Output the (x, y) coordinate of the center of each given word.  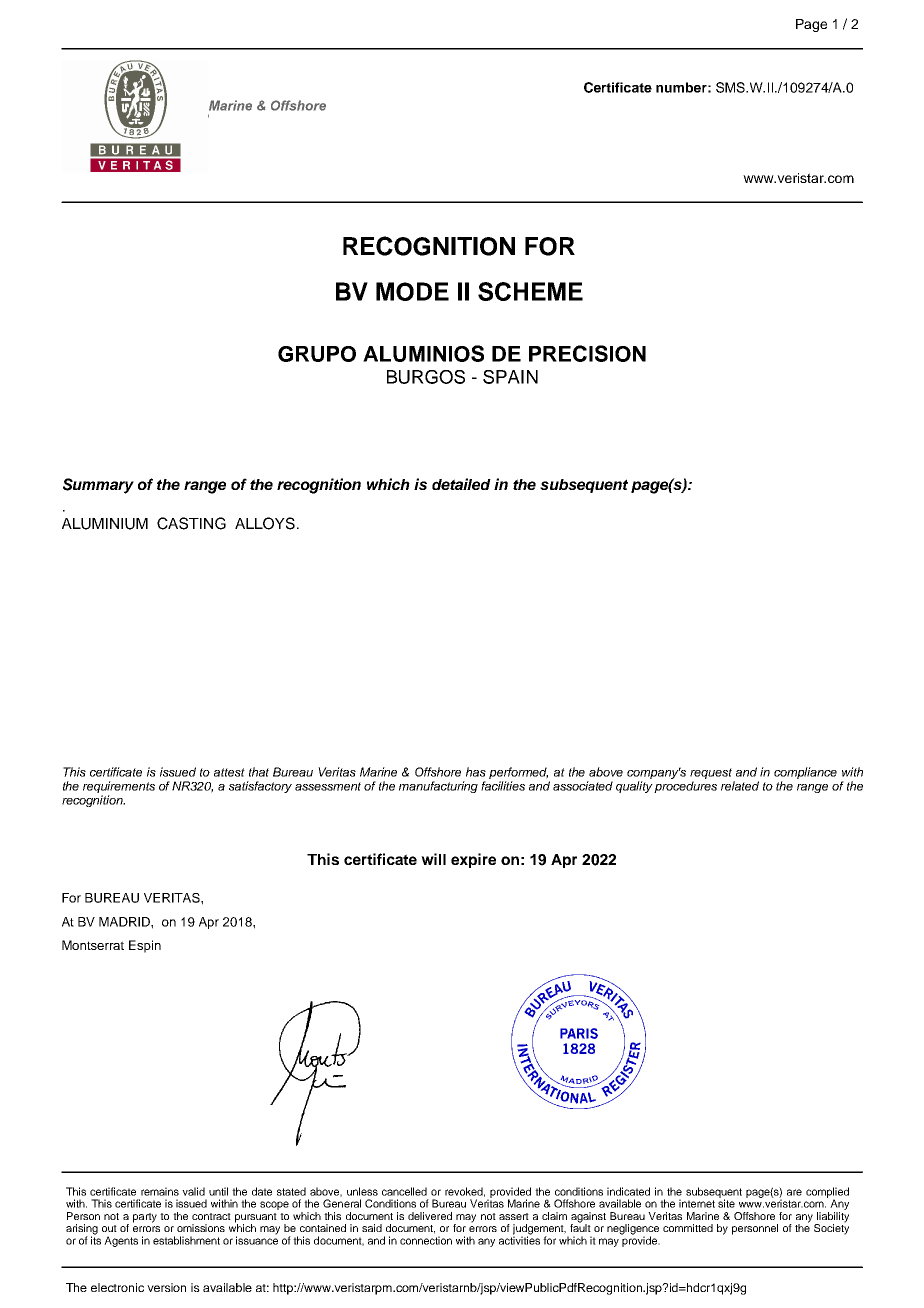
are (794, 1192)
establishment (186, 1240)
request (712, 775)
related (740, 786)
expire (473, 860)
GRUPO (317, 354)
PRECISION (587, 353)
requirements (119, 788)
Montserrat (93, 945)
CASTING (191, 523)
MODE (412, 291)
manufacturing (438, 787)
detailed (461, 484)
